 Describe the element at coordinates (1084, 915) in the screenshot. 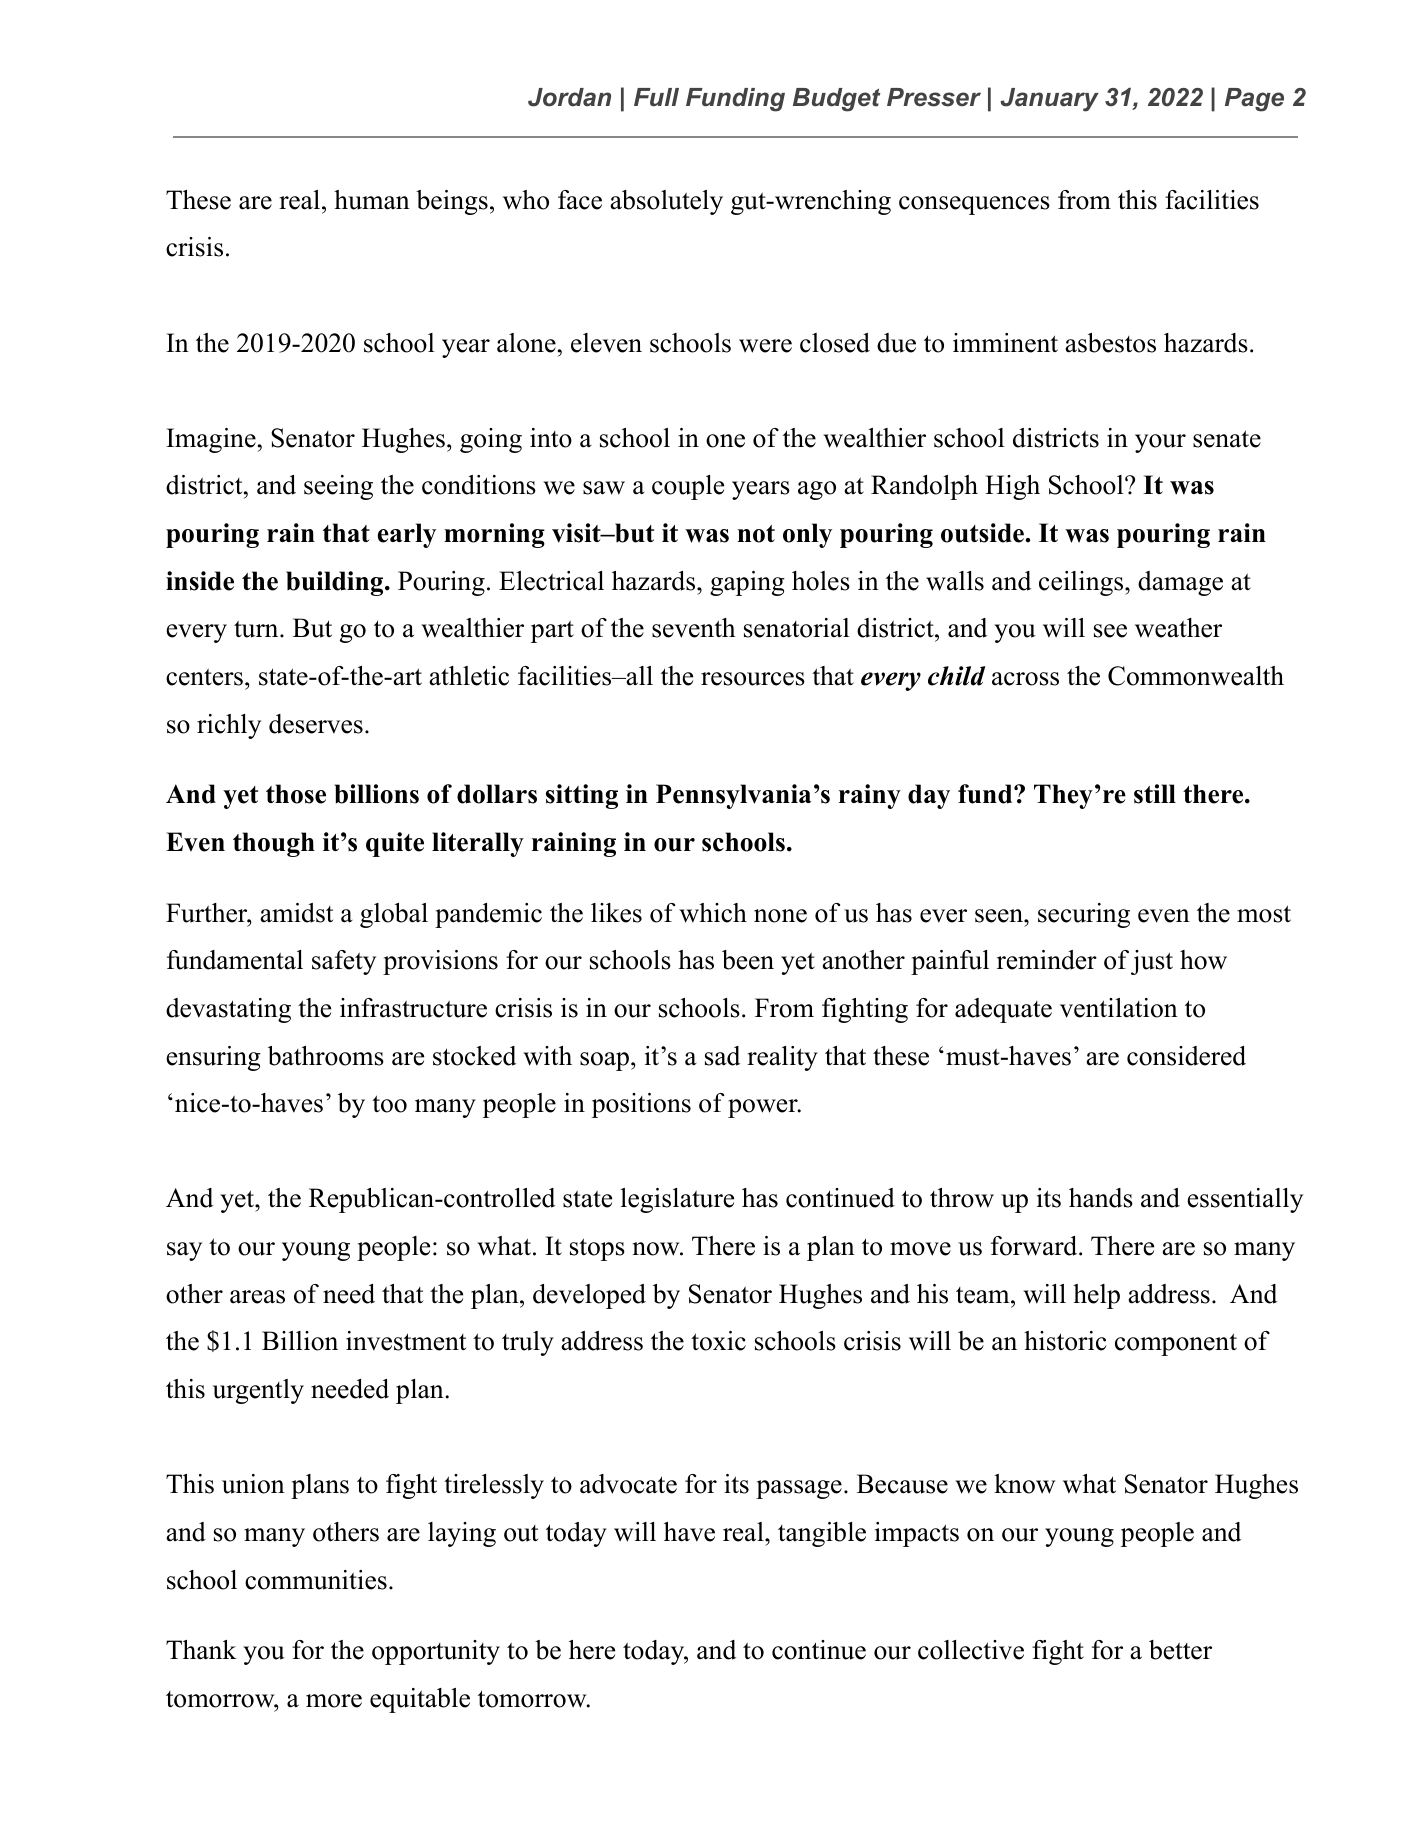

I see `securing` at that location.
